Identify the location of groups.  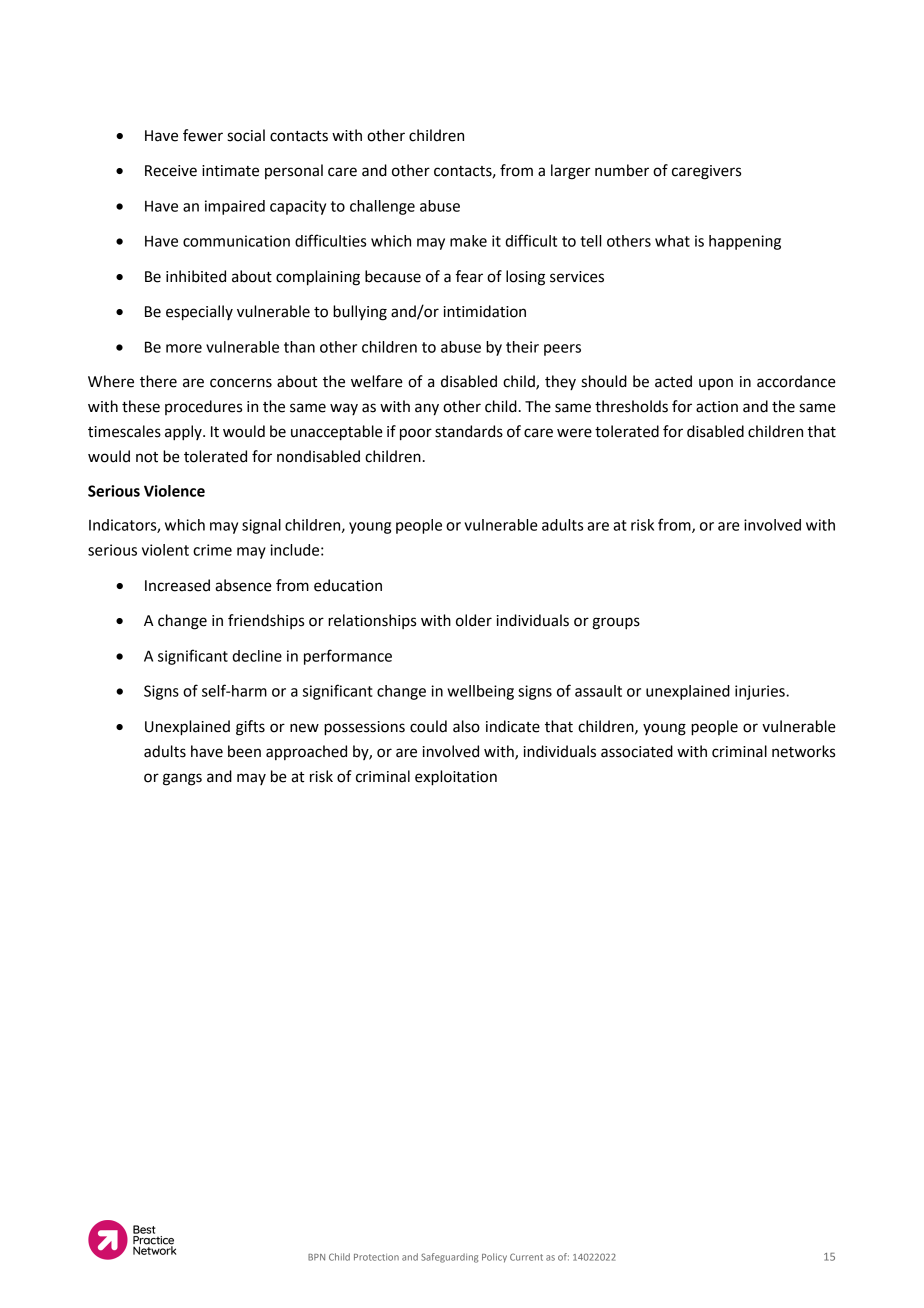
(616, 623).
